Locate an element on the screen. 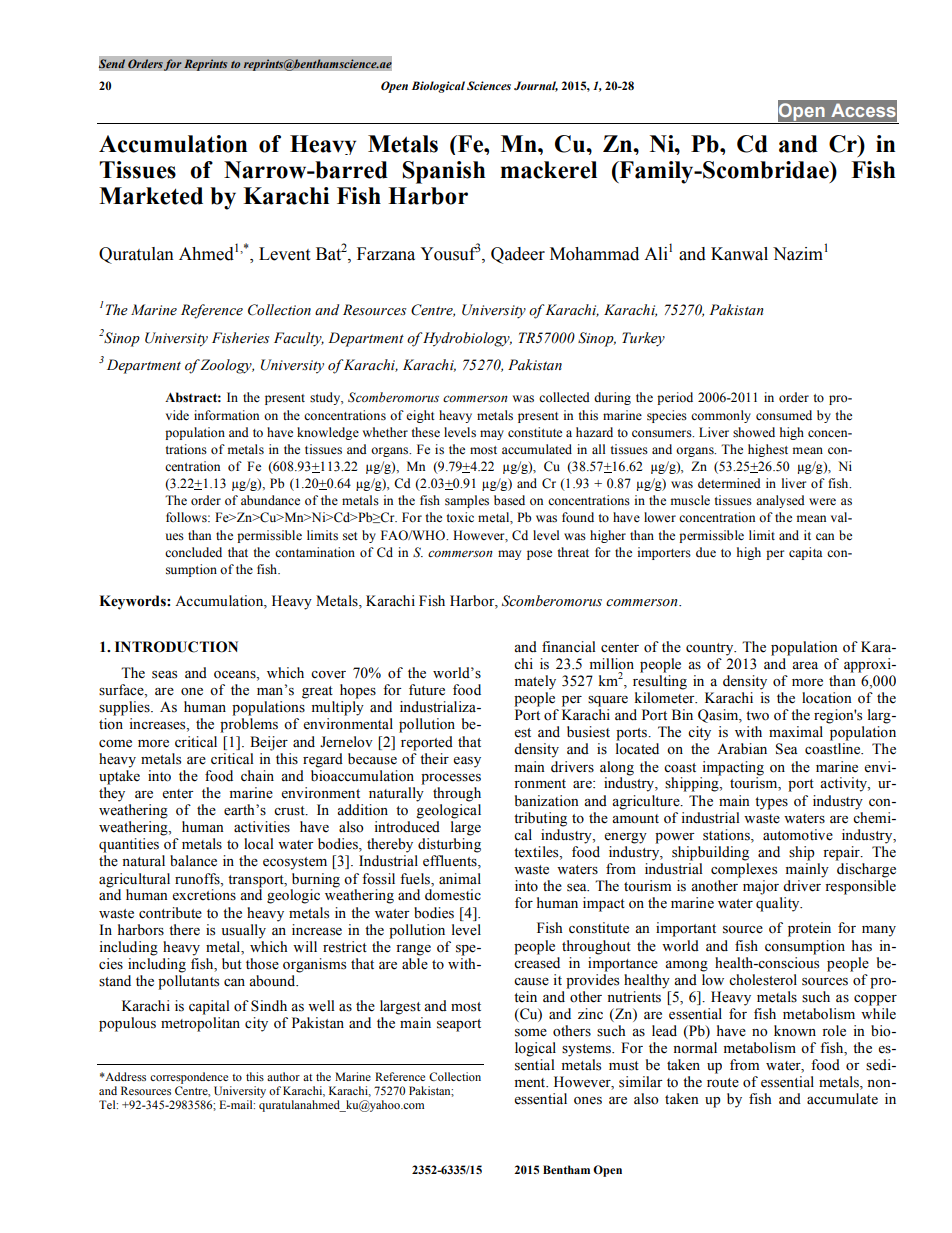 The image size is (952, 1233). consumed is located at coordinates (784, 415).
